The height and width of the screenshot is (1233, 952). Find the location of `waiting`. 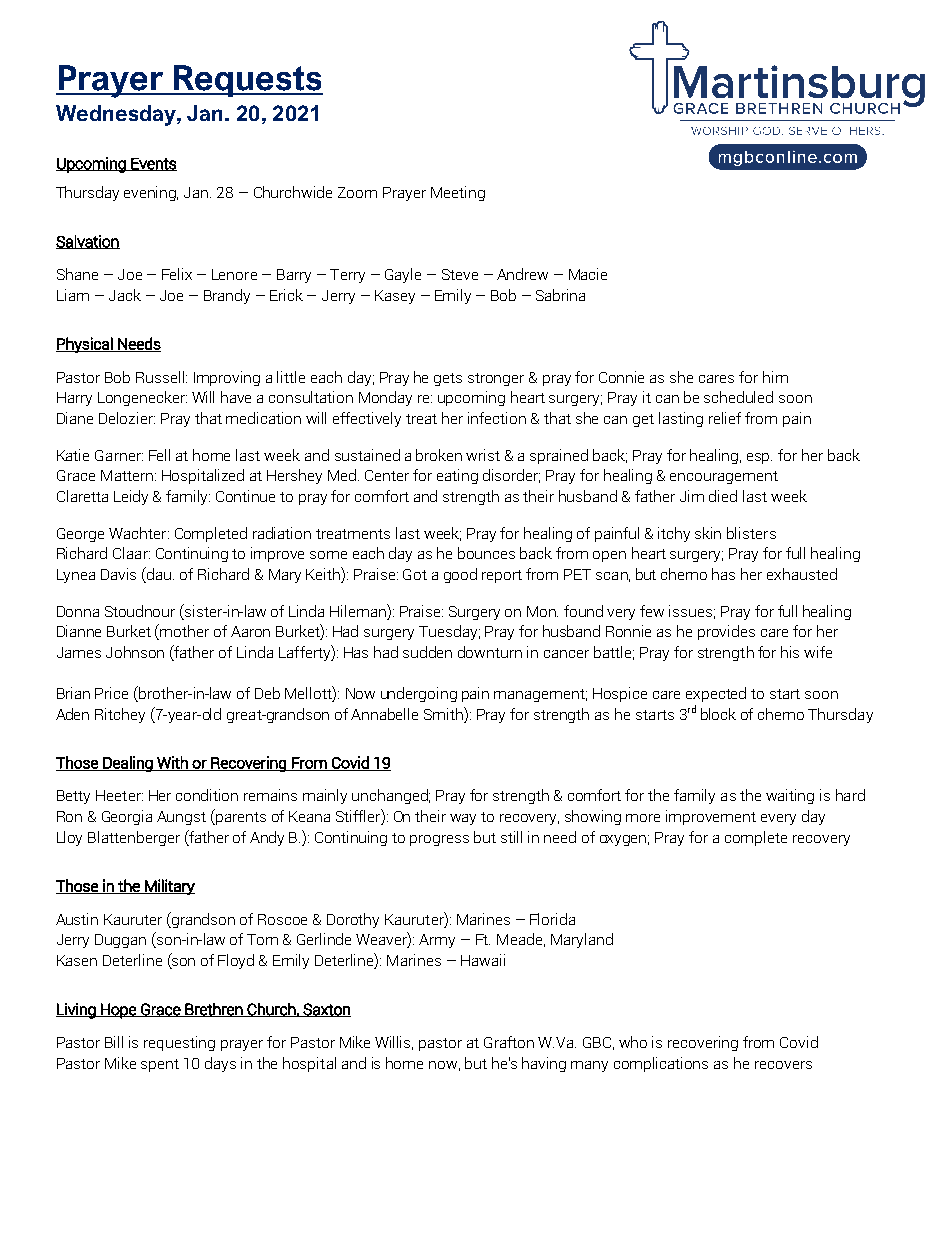

waiting is located at coordinates (790, 796).
